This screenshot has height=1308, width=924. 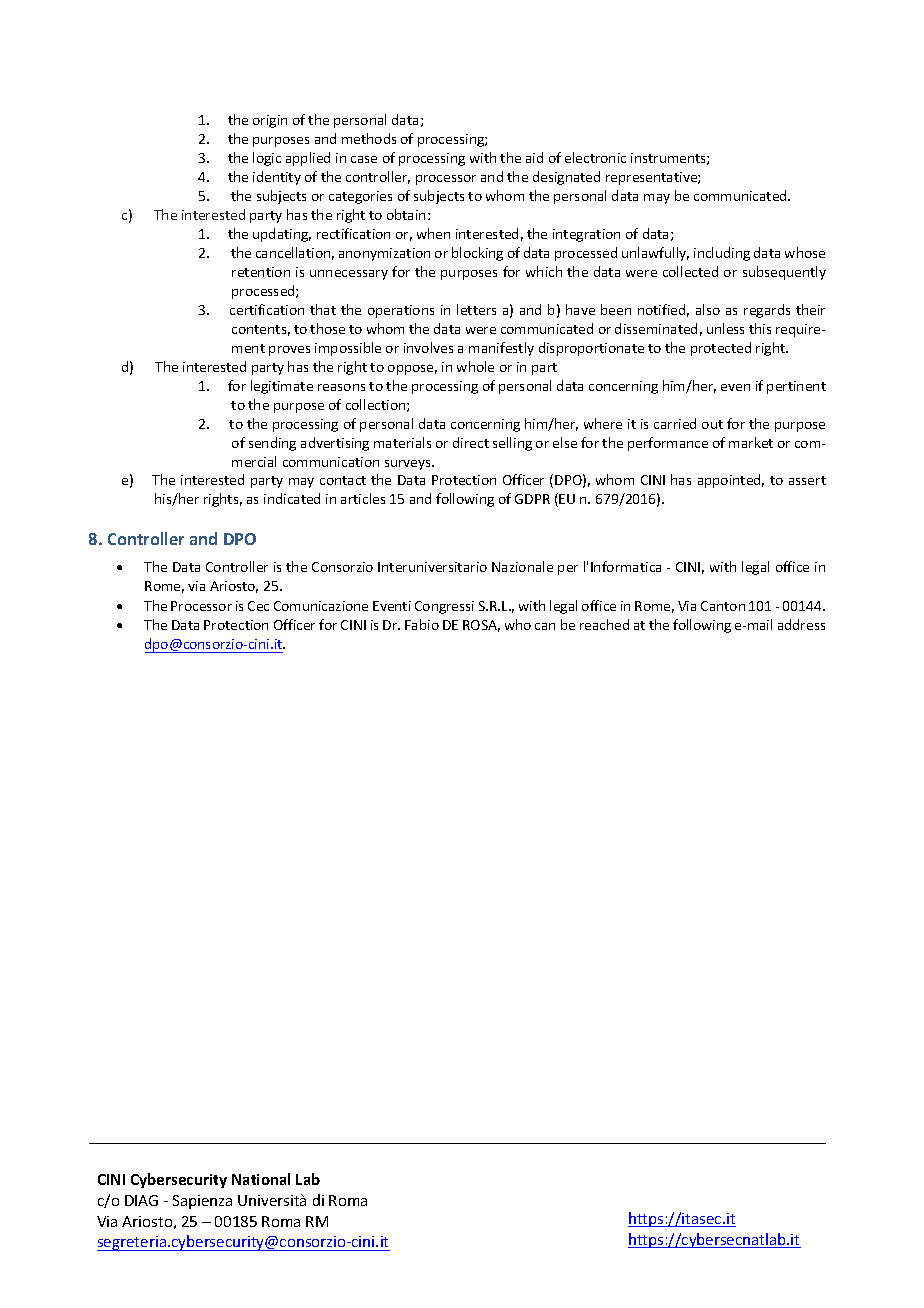 What do you see at coordinates (604, 624) in the screenshot?
I see `reached` at bounding box center [604, 624].
